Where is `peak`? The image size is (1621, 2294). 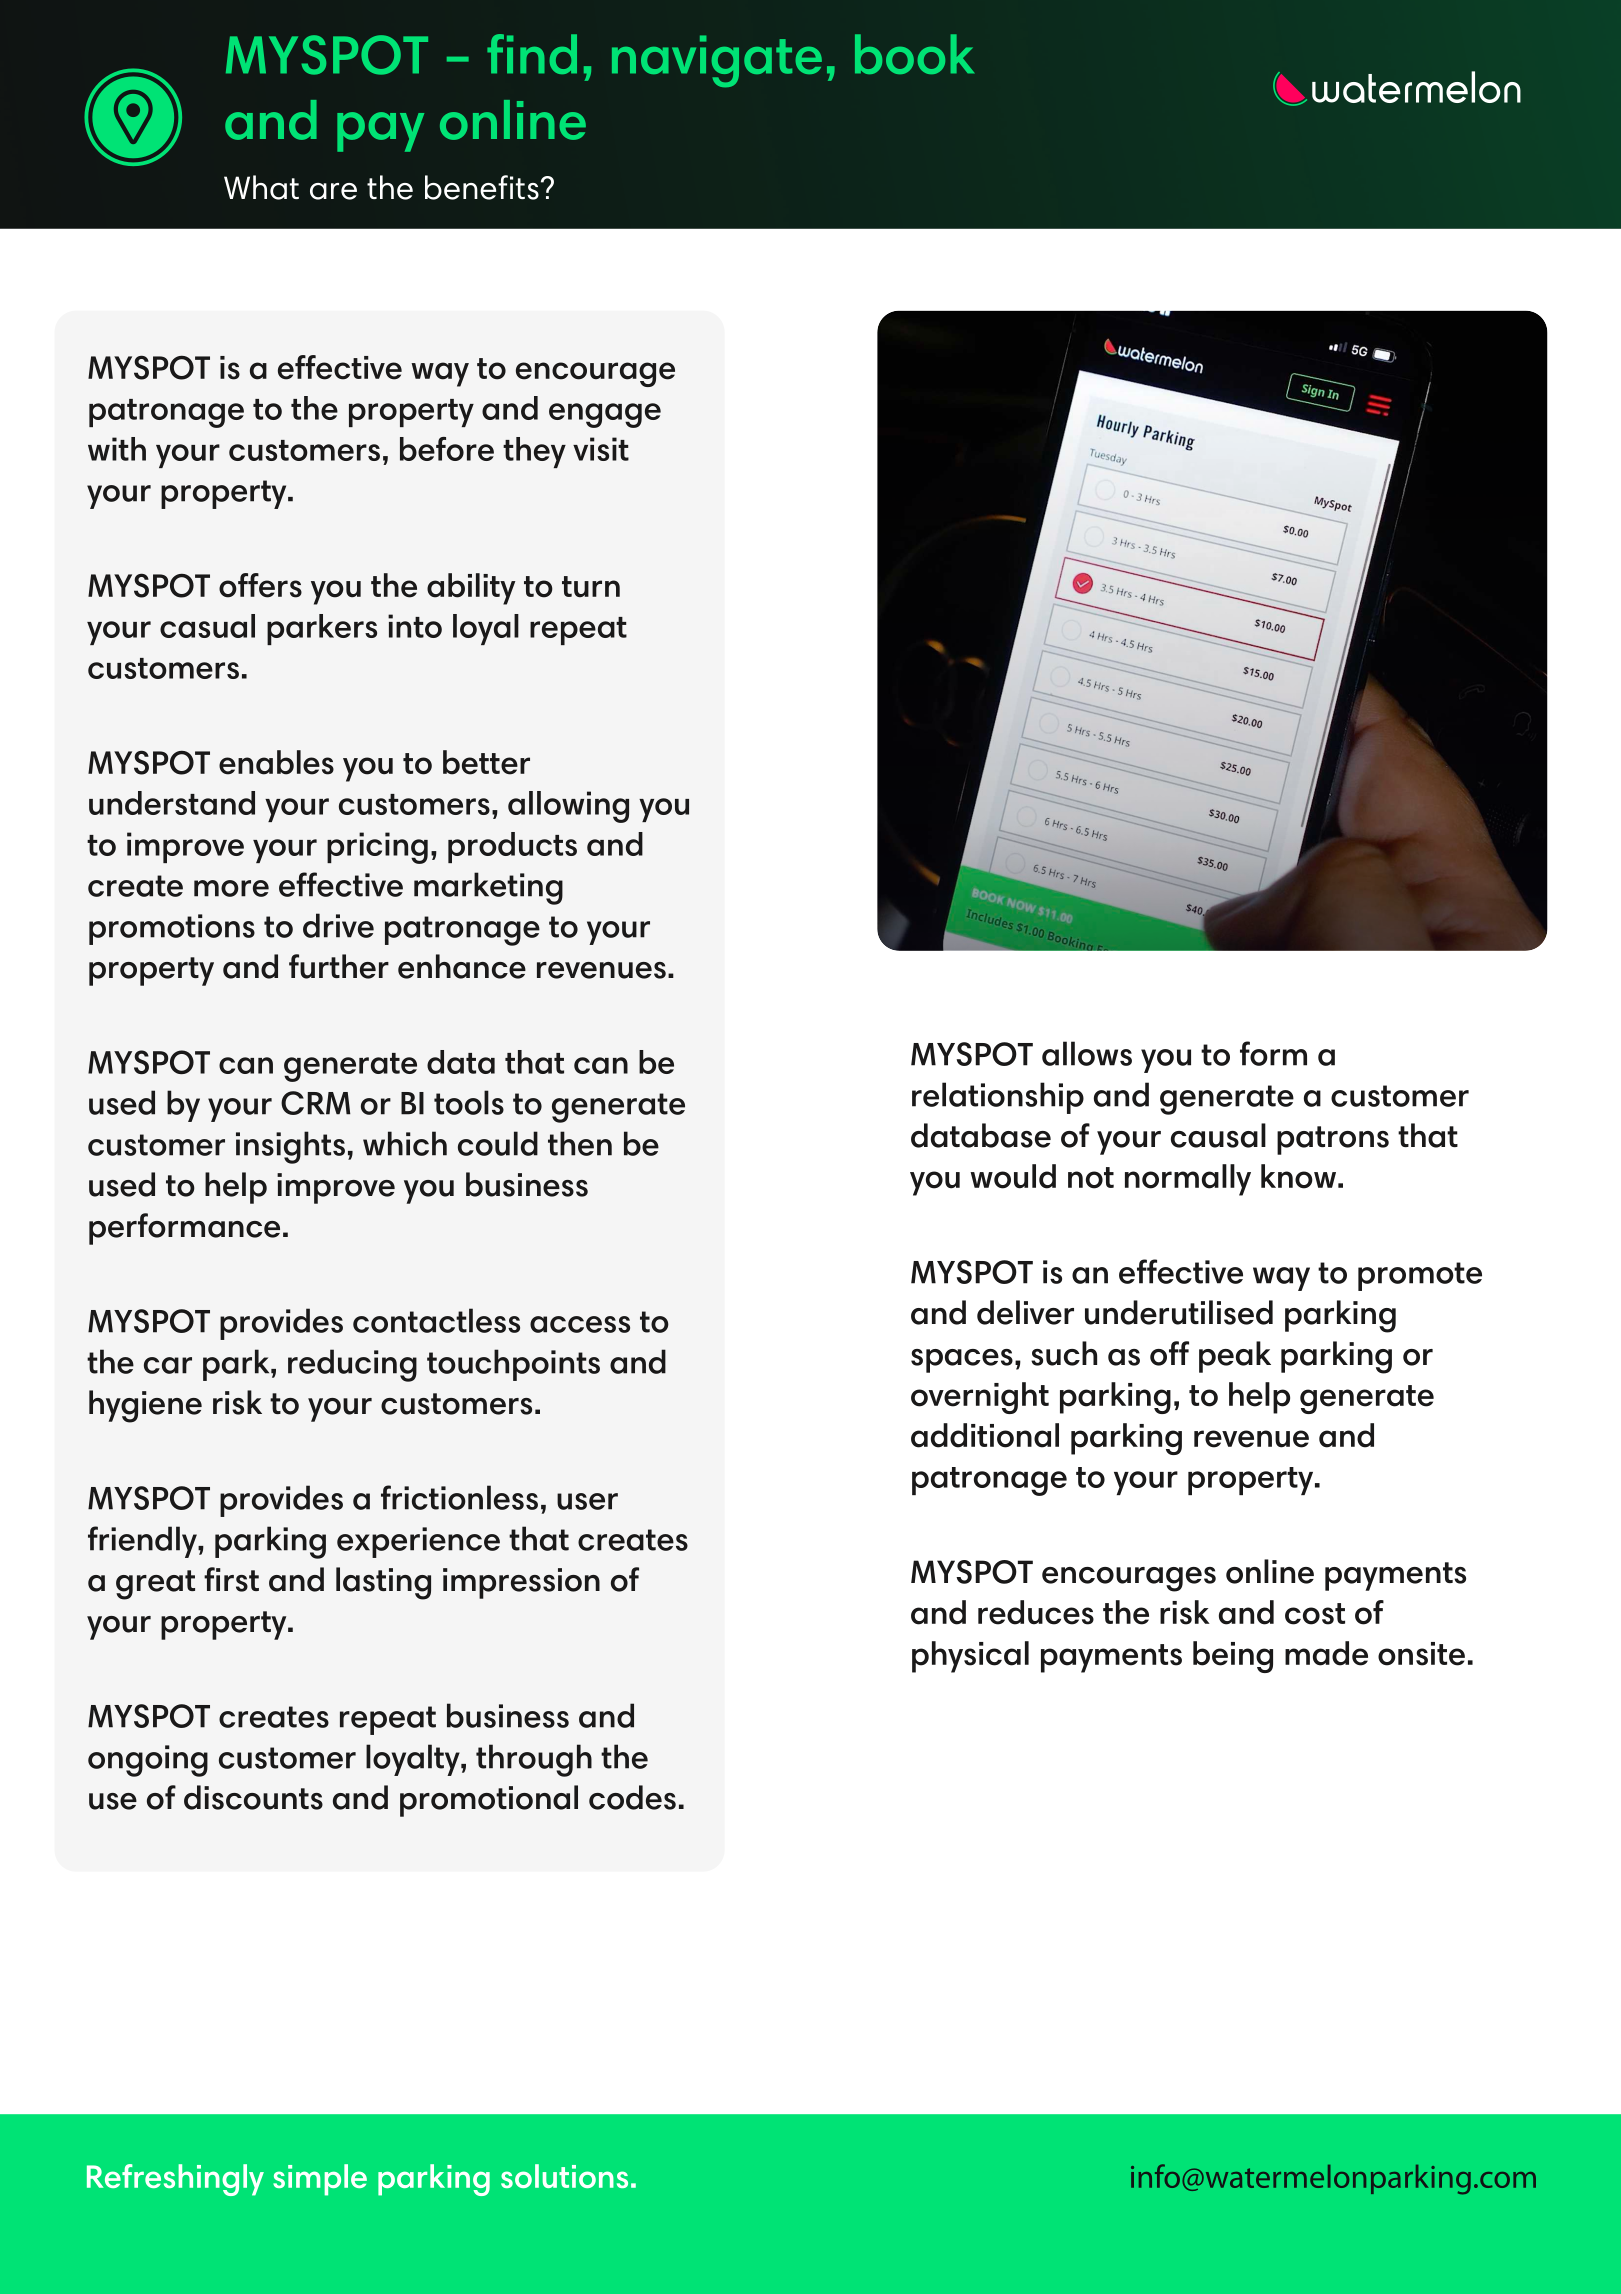
peak is located at coordinates (1235, 1357).
